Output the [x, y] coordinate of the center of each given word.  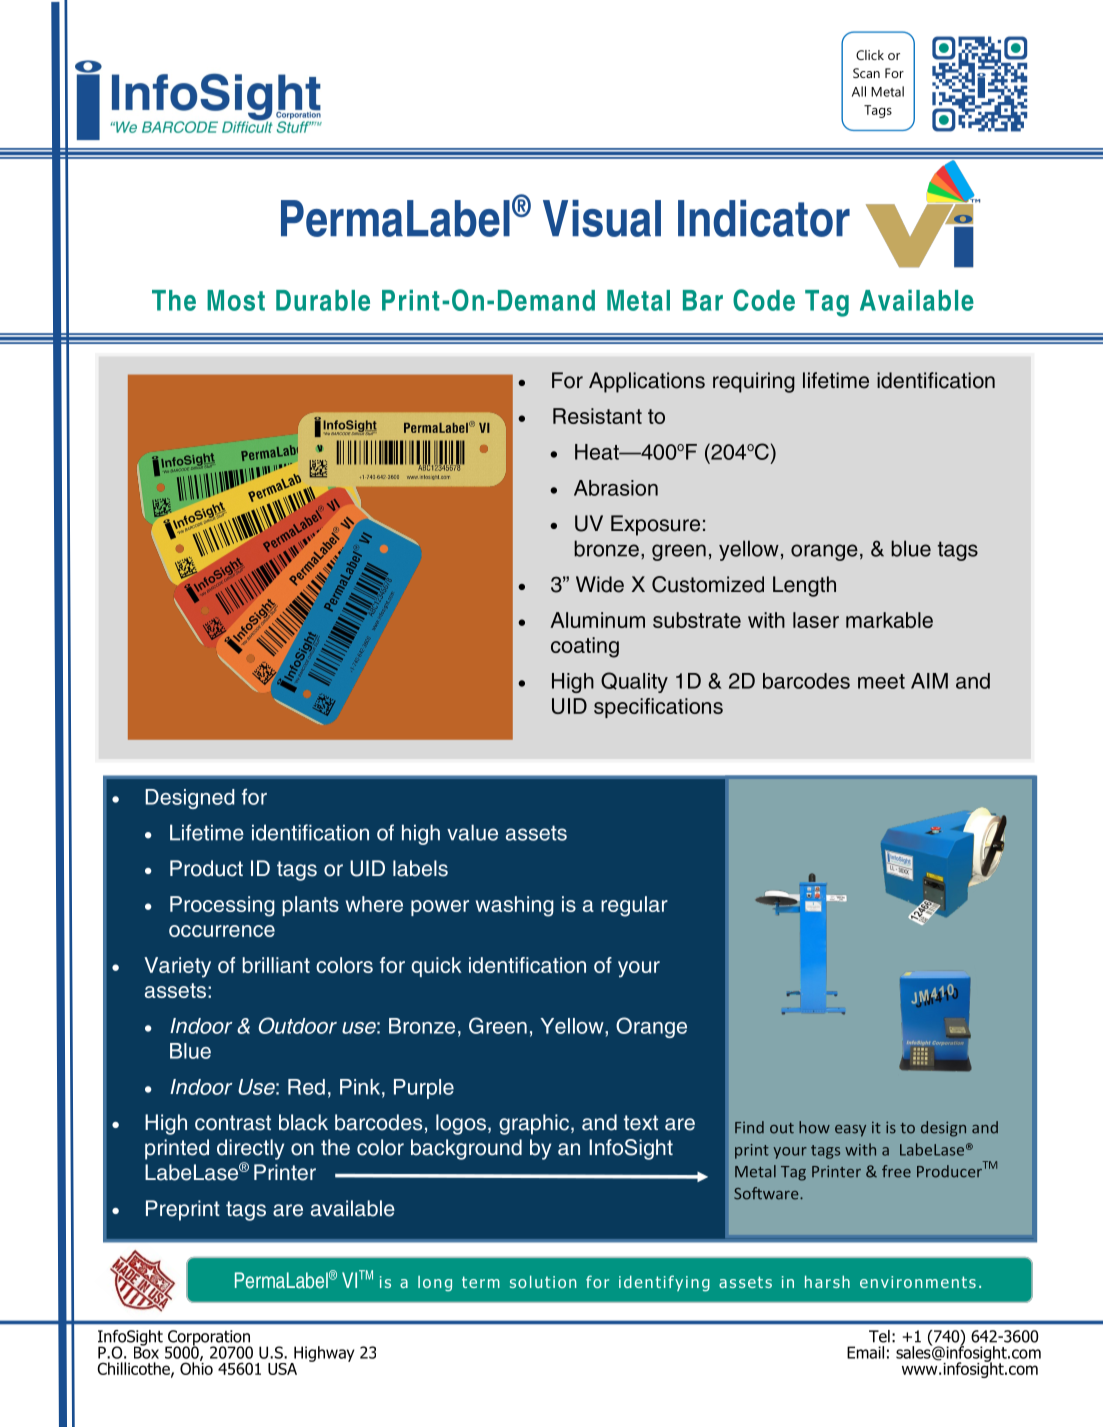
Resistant [597, 416]
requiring [754, 382]
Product [206, 868]
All [859, 91]
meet [881, 681]
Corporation [209, 1339]
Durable [323, 300]
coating [585, 647]
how [814, 1127]
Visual [602, 218]
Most [236, 300]
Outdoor [298, 1025]
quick [436, 967]
